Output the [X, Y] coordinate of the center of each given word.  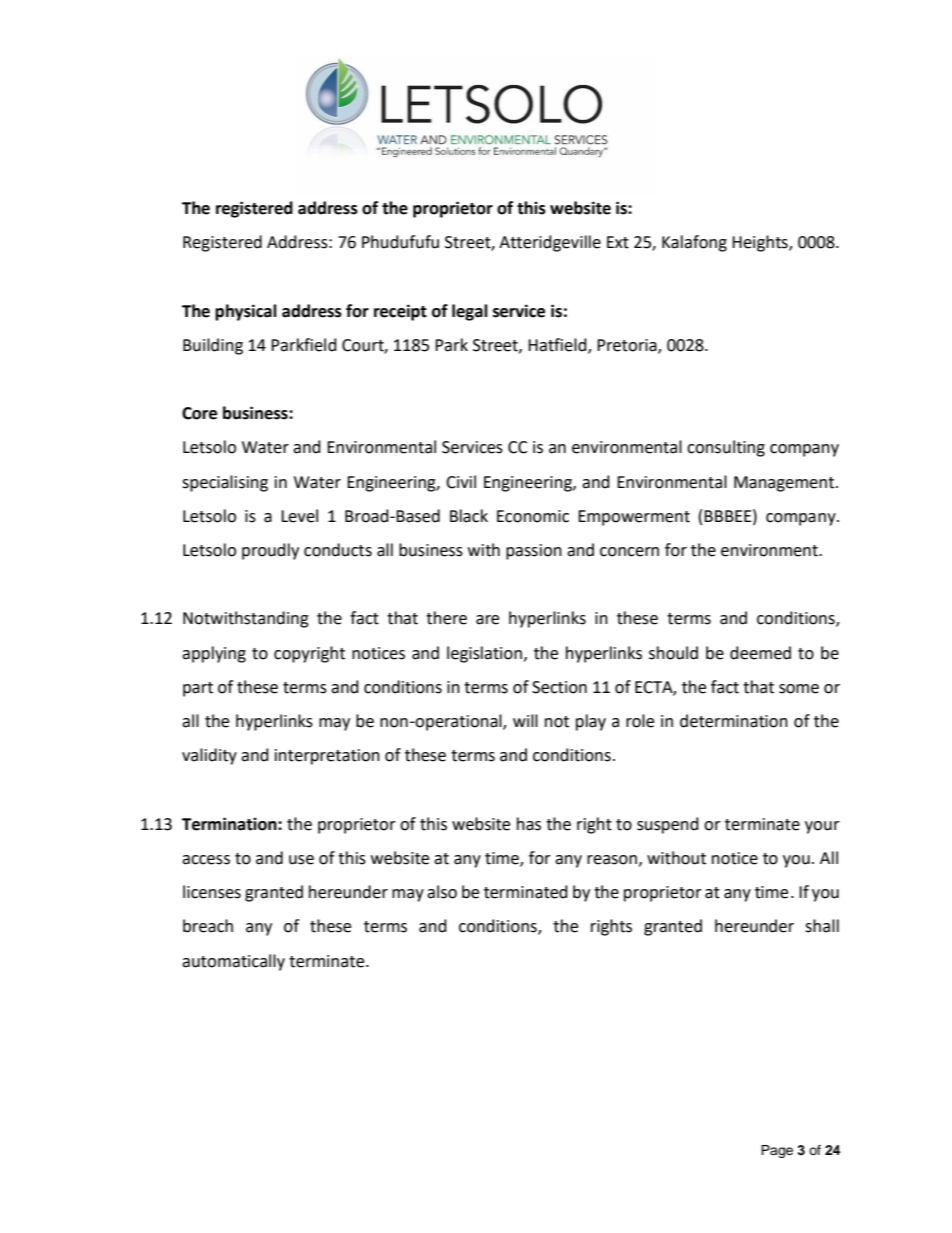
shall [822, 926]
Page [777, 1151]
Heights [761, 243]
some [799, 689]
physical [246, 312]
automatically [233, 962]
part [198, 689]
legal [470, 312]
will [525, 720]
